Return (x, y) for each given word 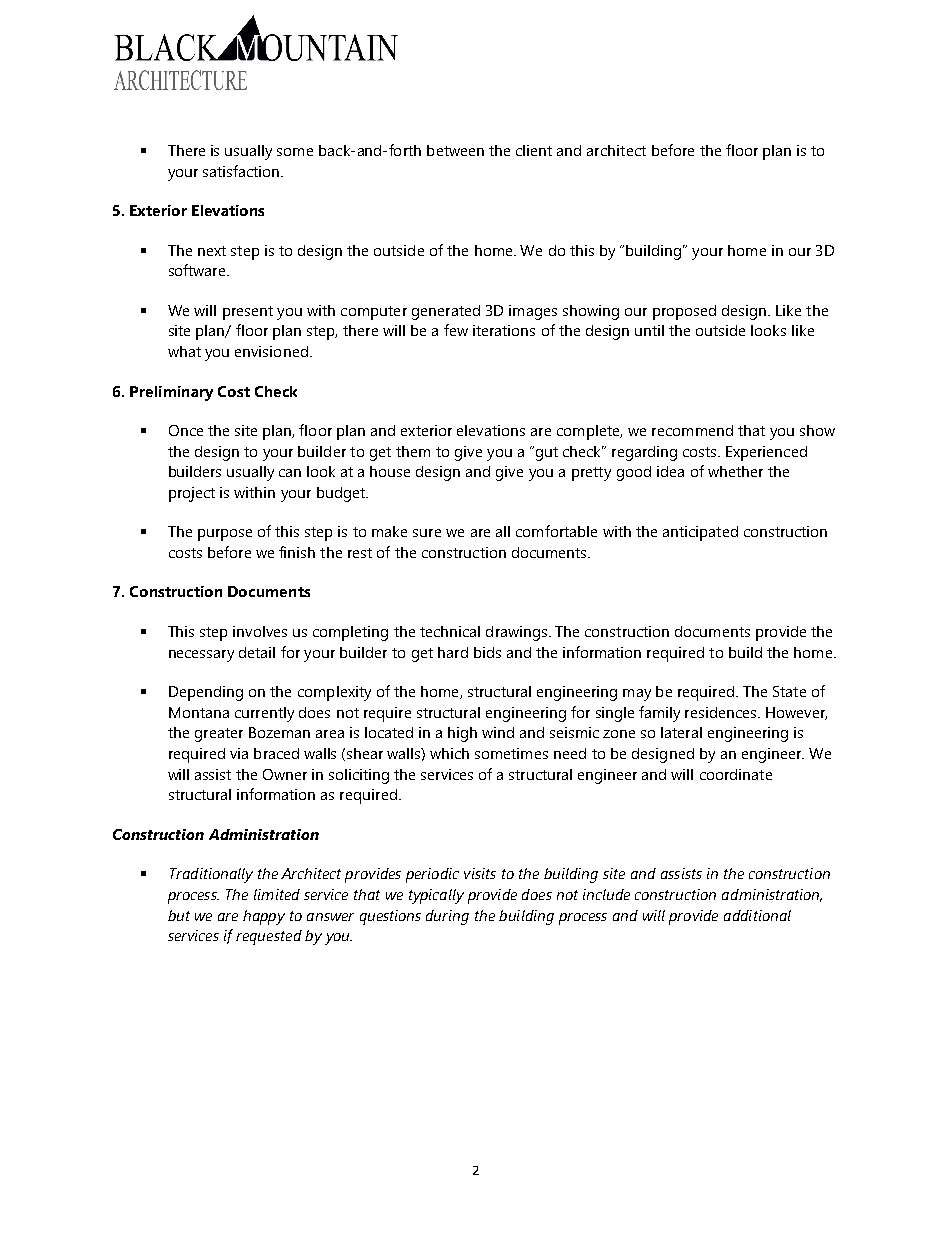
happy (264, 917)
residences (722, 712)
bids (487, 652)
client (534, 150)
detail (257, 652)
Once (186, 430)
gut (545, 453)
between (455, 150)
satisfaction (241, 171)
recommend (692, 430)
